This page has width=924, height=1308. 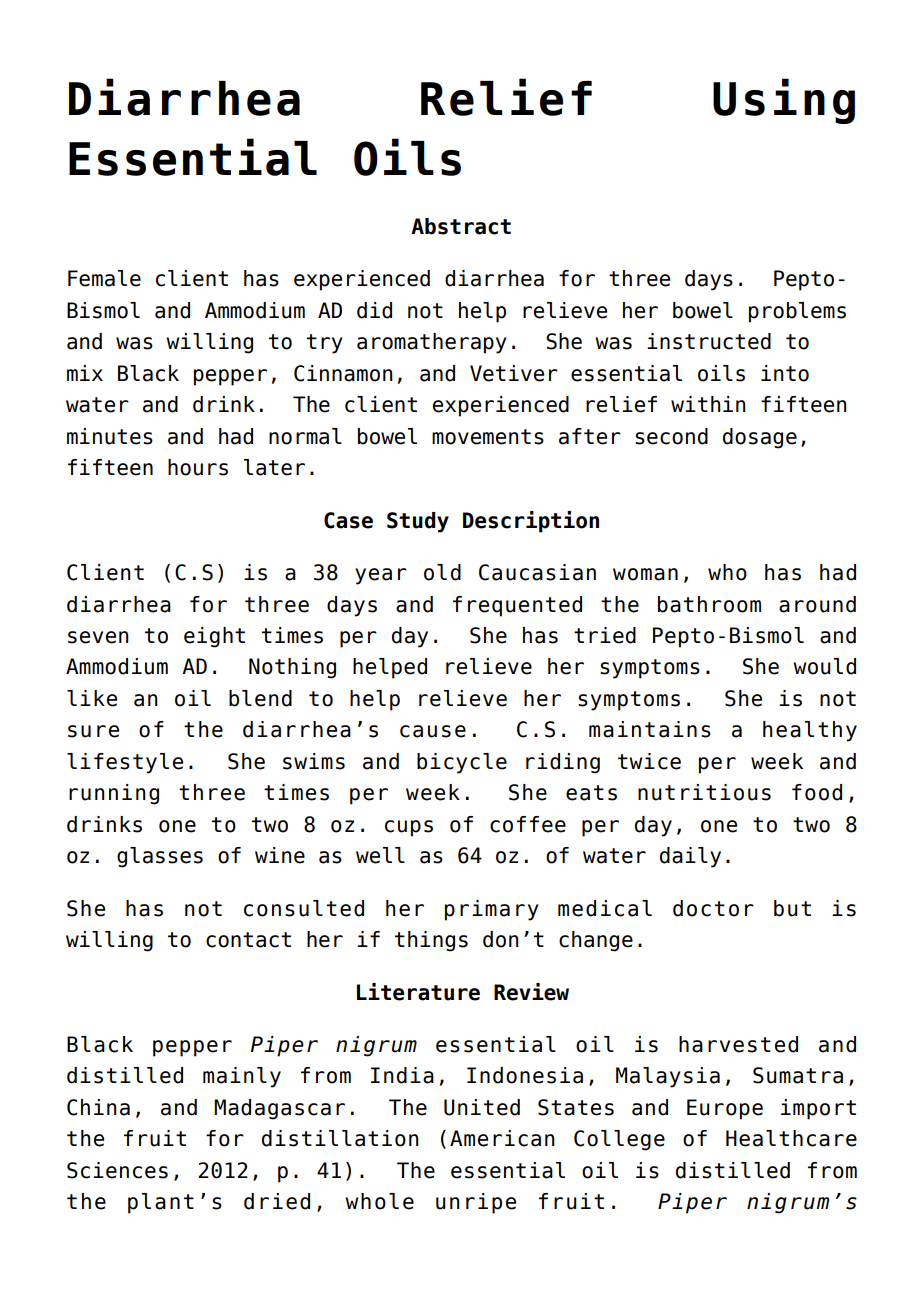 I want to click on dosage, so click(x=760, y=438).
